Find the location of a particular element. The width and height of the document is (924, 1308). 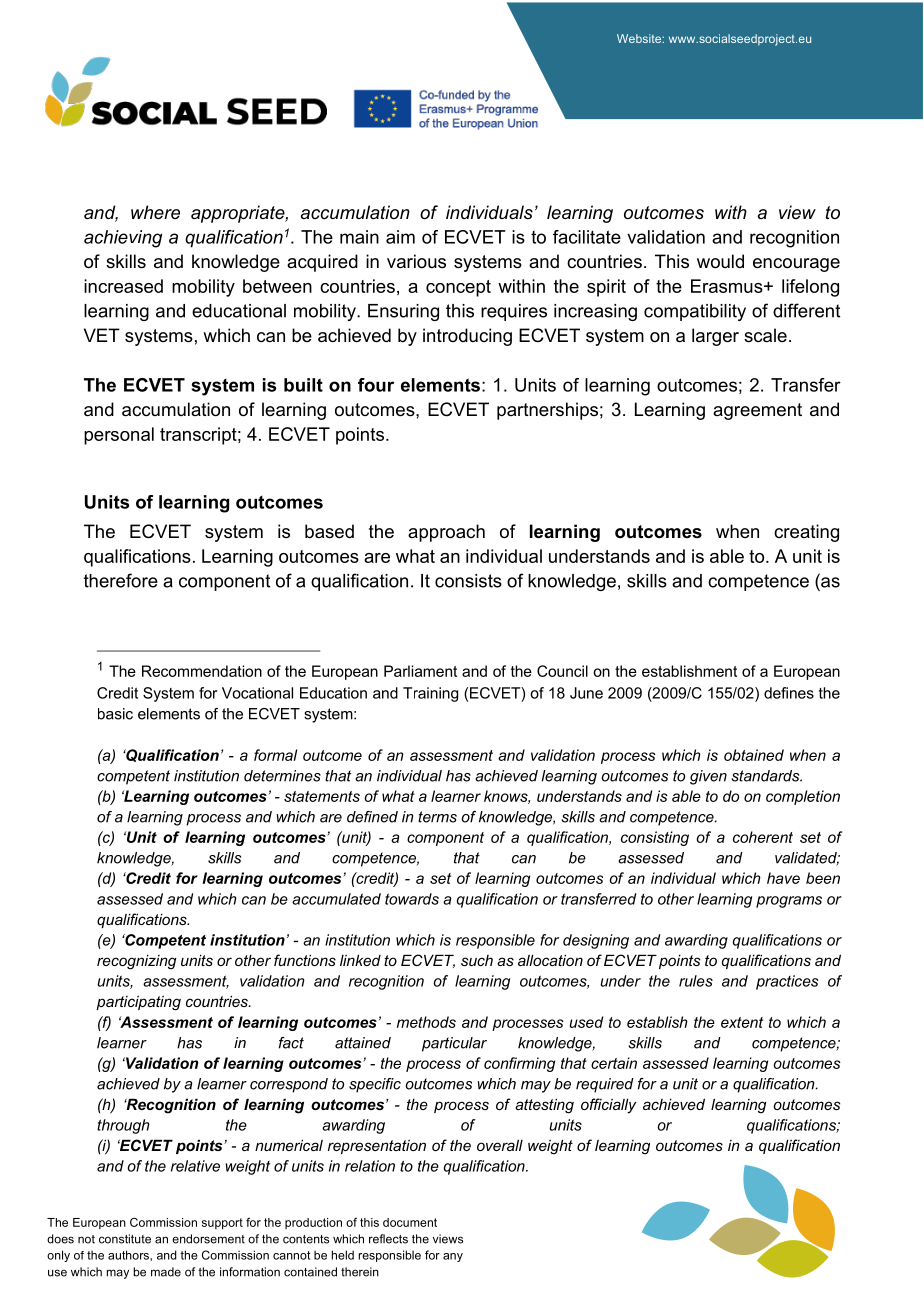

Training is located at coordinates (430, 694).
